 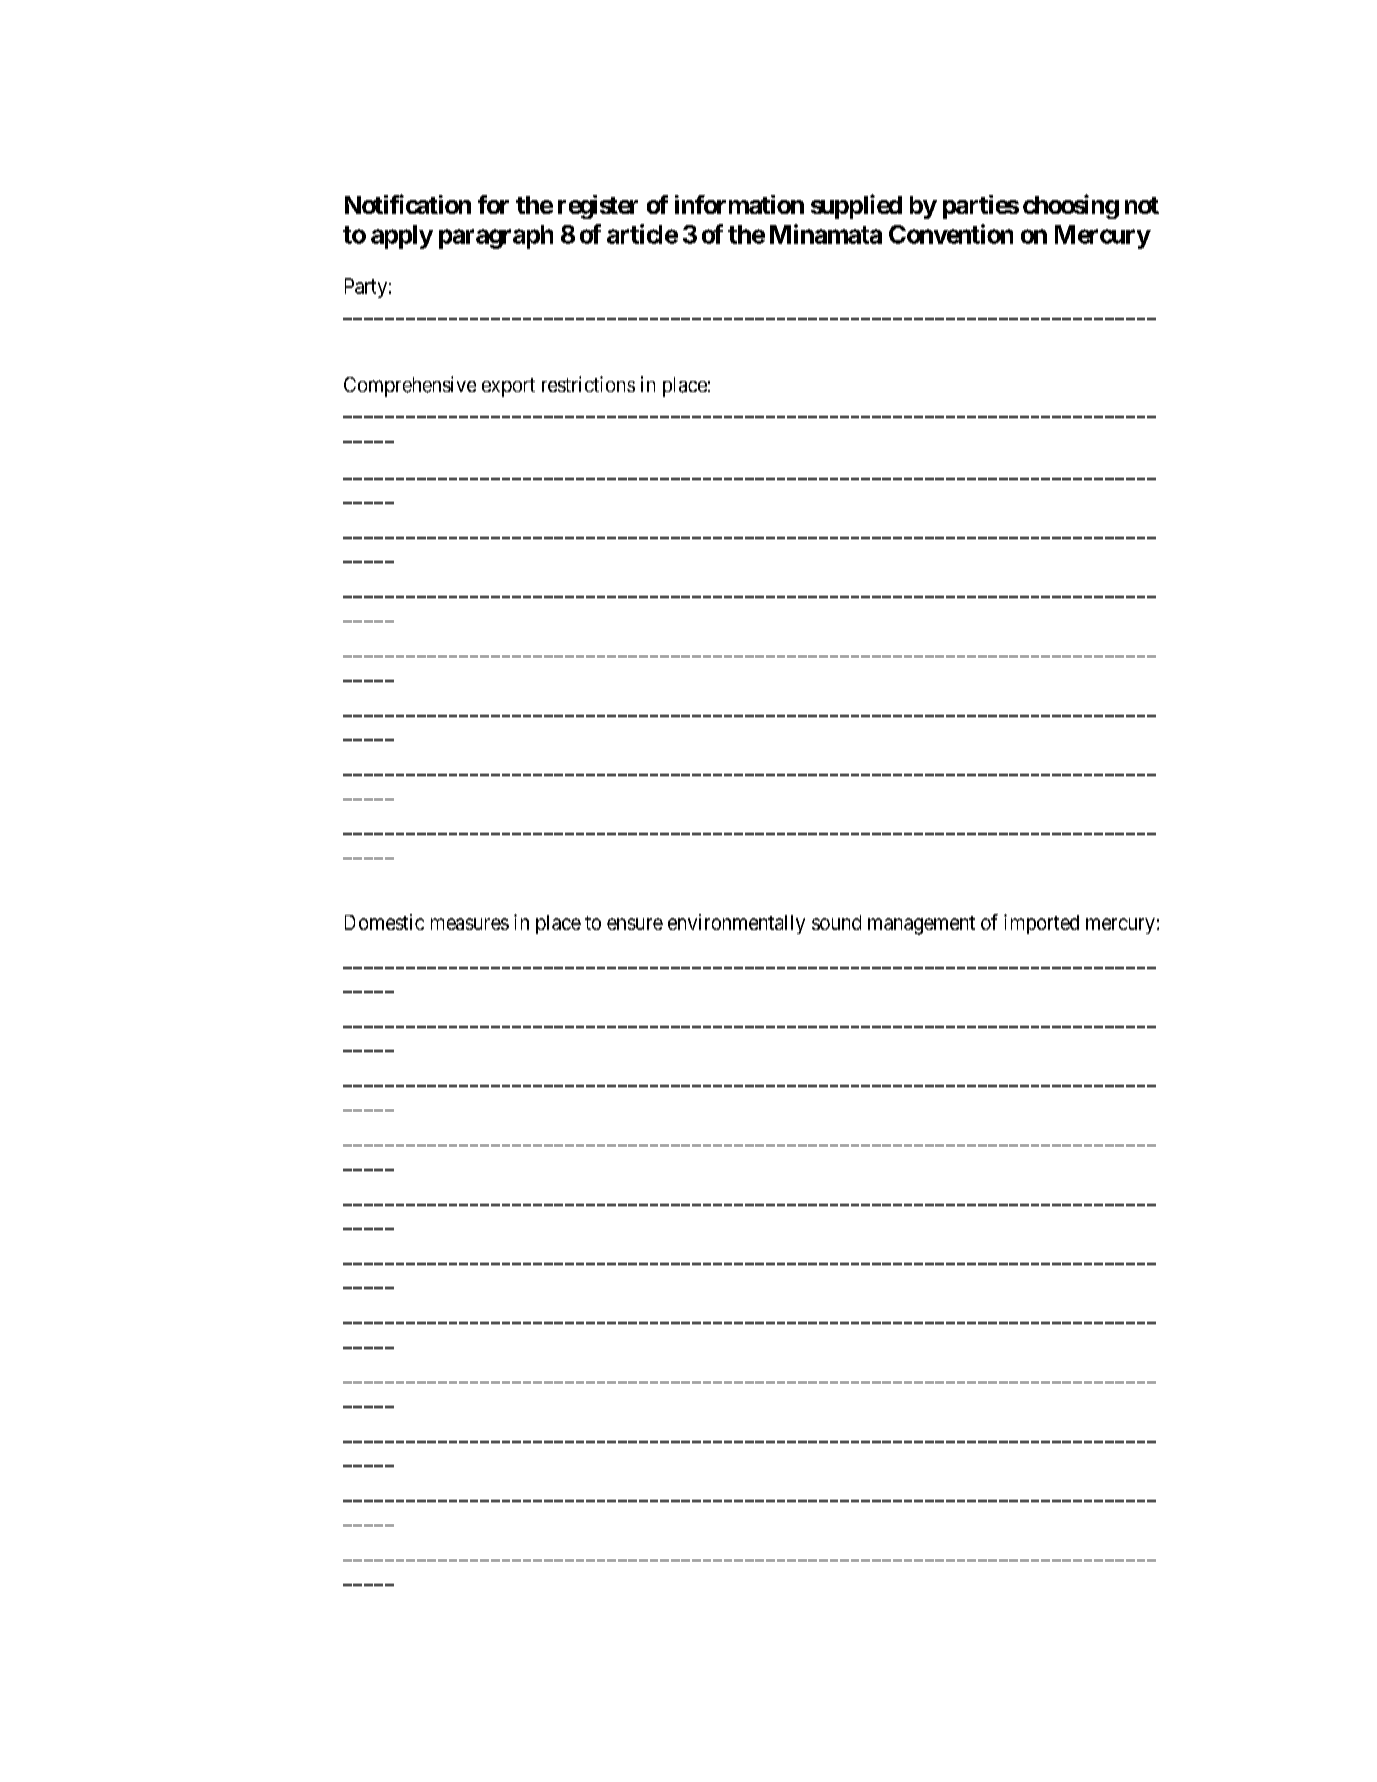 What do you see at coordinates (508, 387) in the image?
I see `export` at bounding box center [508, 387].
